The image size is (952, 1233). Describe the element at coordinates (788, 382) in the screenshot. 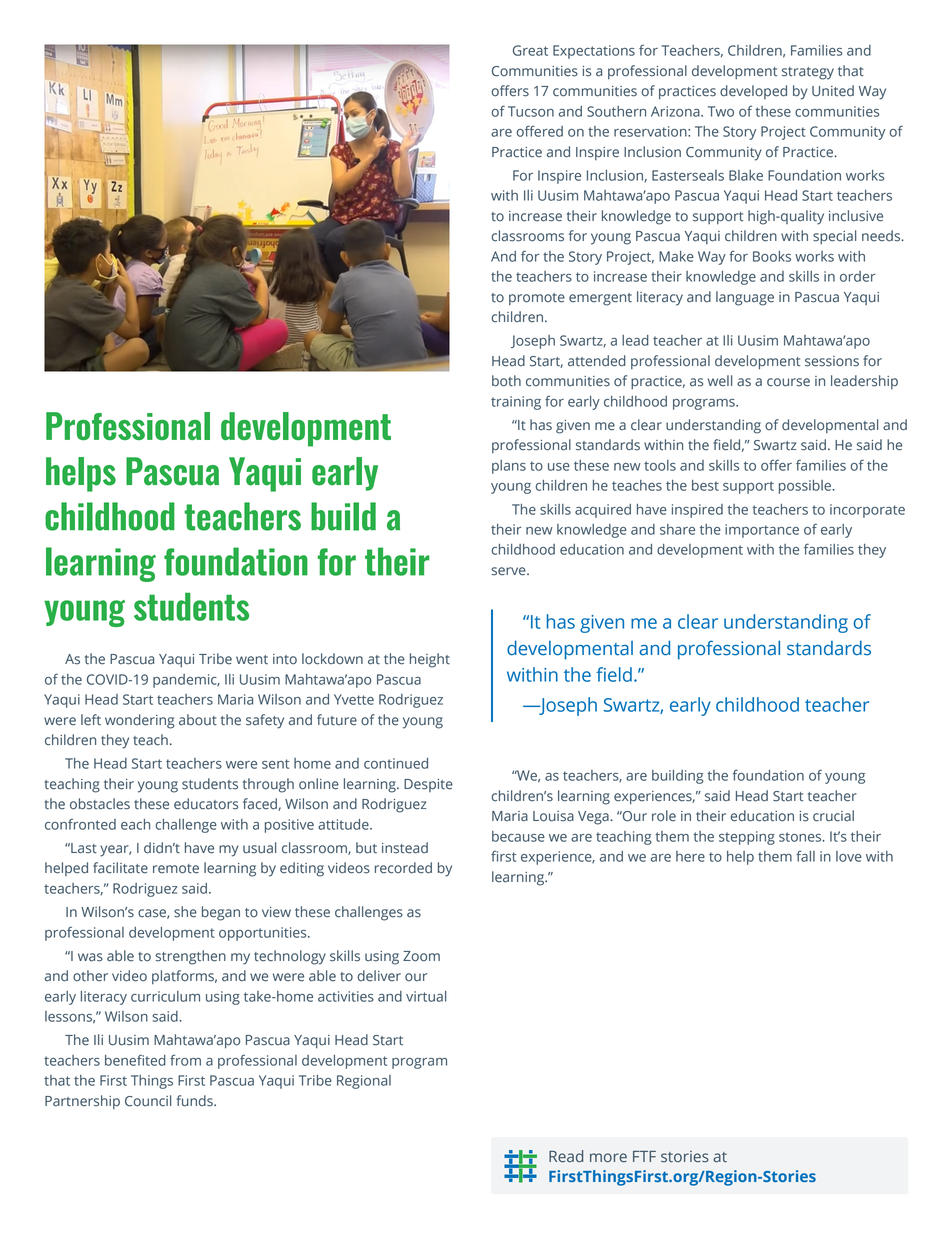

I see `course` at that location.
